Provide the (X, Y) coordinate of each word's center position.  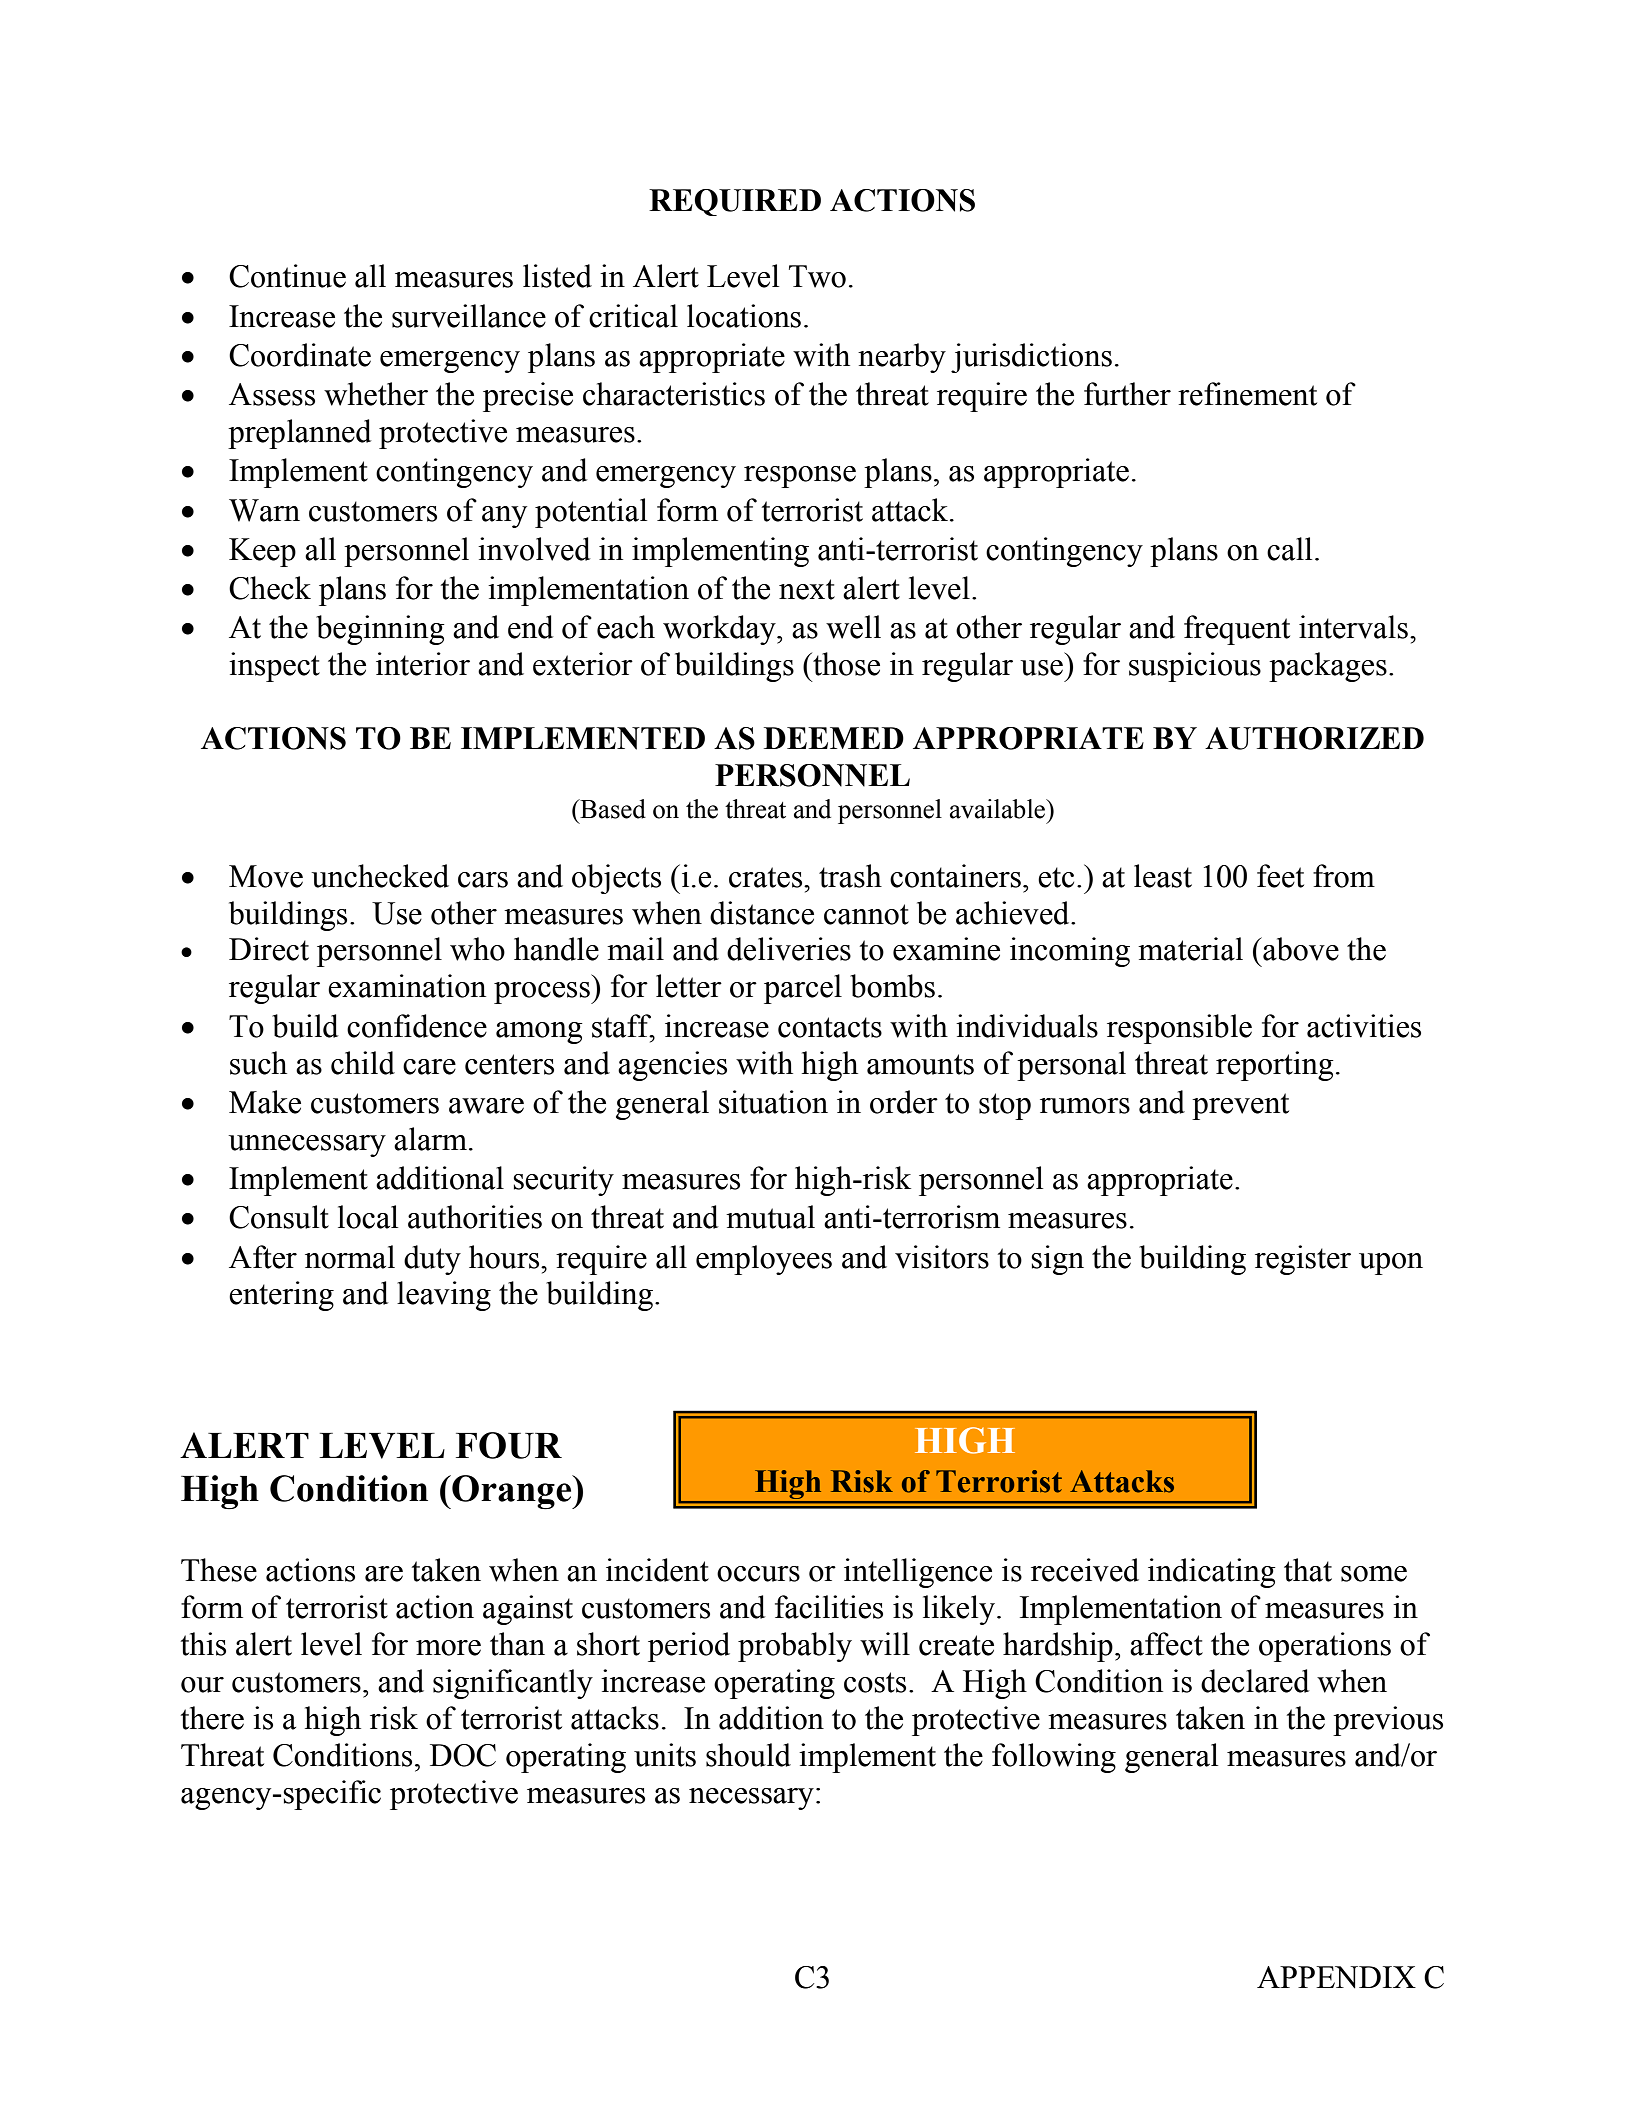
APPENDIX (1336, 1977)
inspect (274, 667)
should (748, 1755)
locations (744, 316)
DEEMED (834, 738)
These (219, 1570)
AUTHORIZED (1314, 738)
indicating (1212, 1573)
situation (773, 1102)
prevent (1240, 1106)
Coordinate (300, 355)
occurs (758, 1574)
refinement (1247, 394)
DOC (463, 1755)
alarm (430, 1139)
